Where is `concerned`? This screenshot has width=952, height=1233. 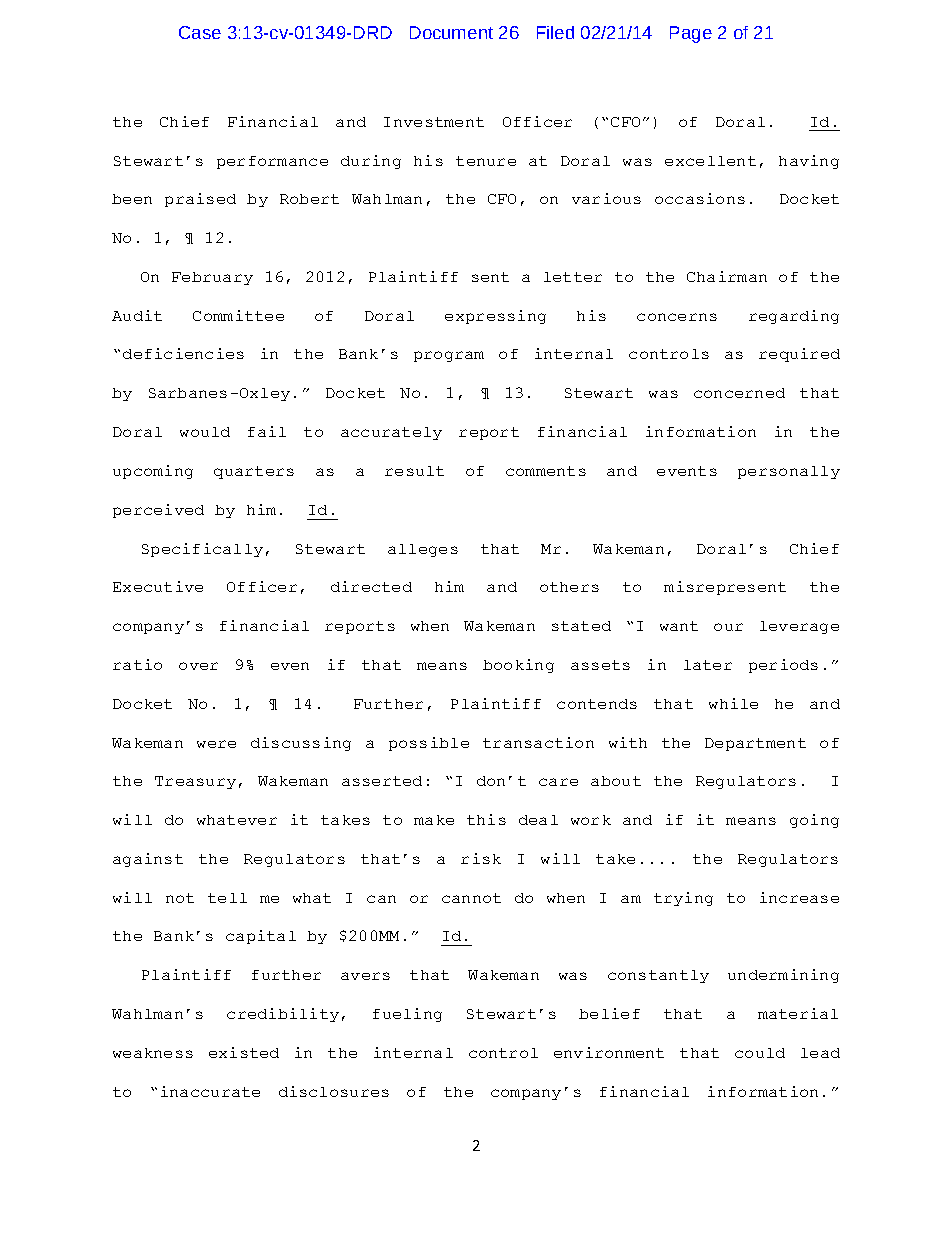 concerned is located at coordinates (739, 393).
